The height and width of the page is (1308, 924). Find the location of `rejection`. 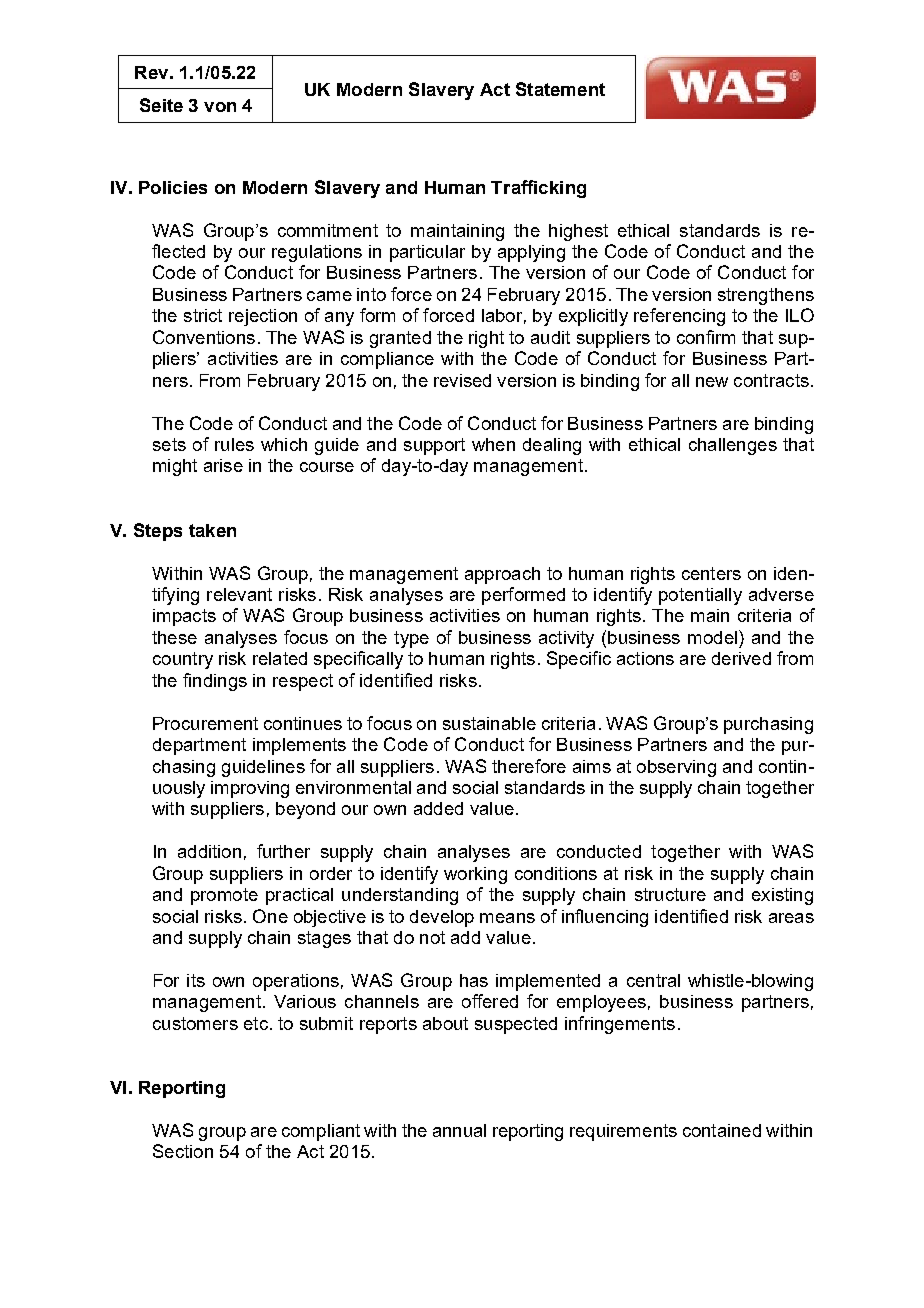

rejection is located at coordinates (263, 317).
